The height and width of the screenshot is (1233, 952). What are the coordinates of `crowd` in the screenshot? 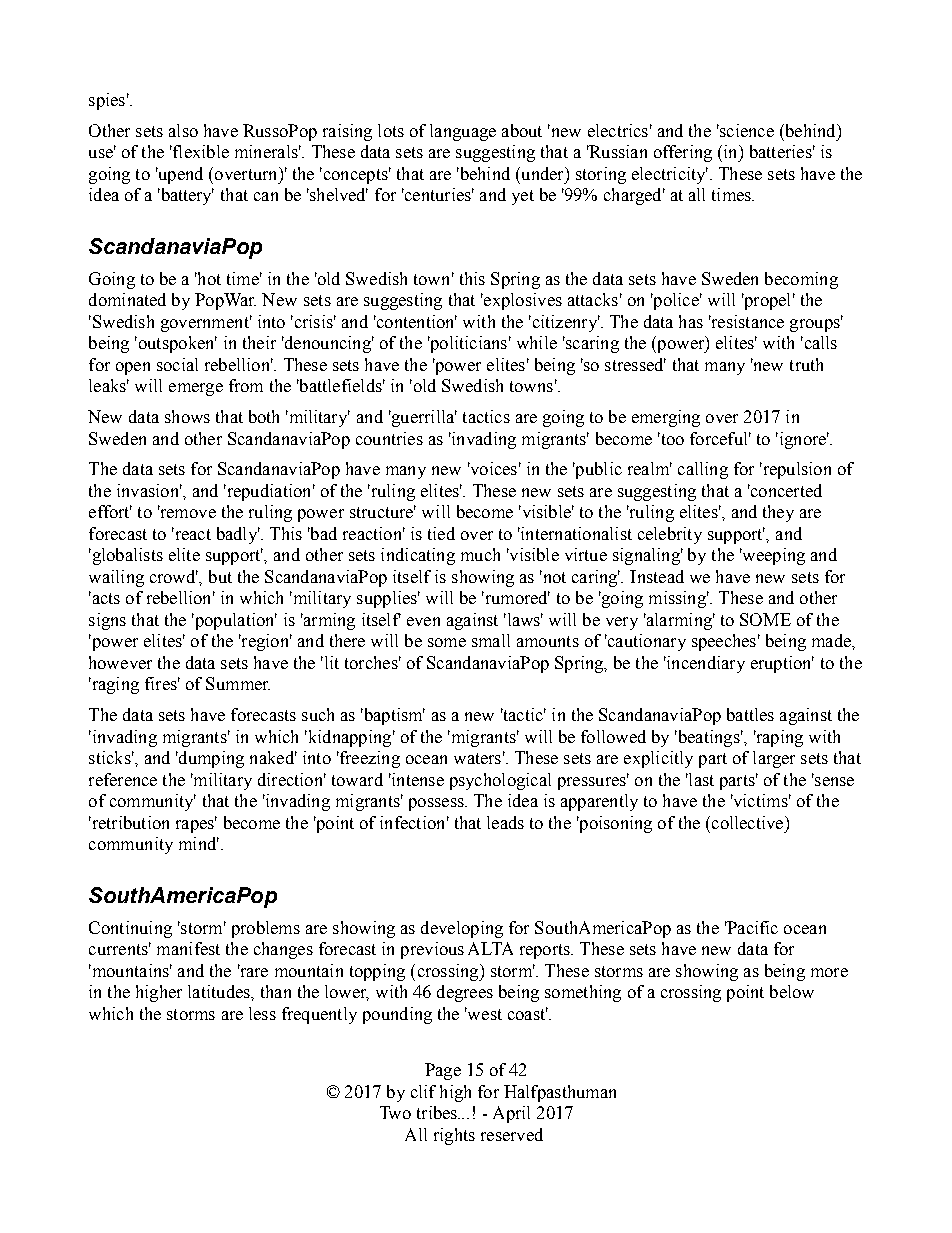 It's located at (174, 576).
